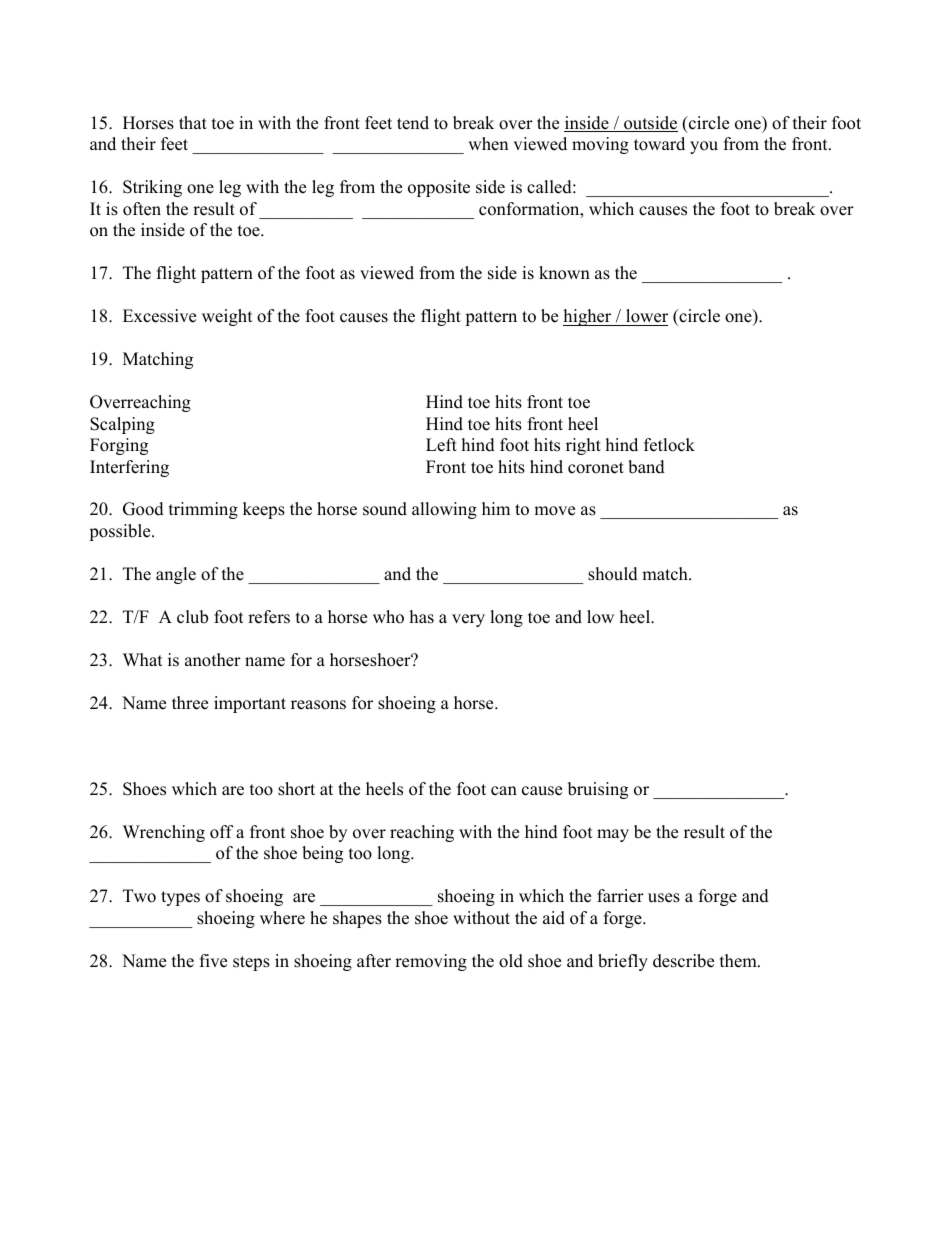  What do you see at coordinates (441, 445) in the document?
I see `Left` at bounding box center [441, 445].
